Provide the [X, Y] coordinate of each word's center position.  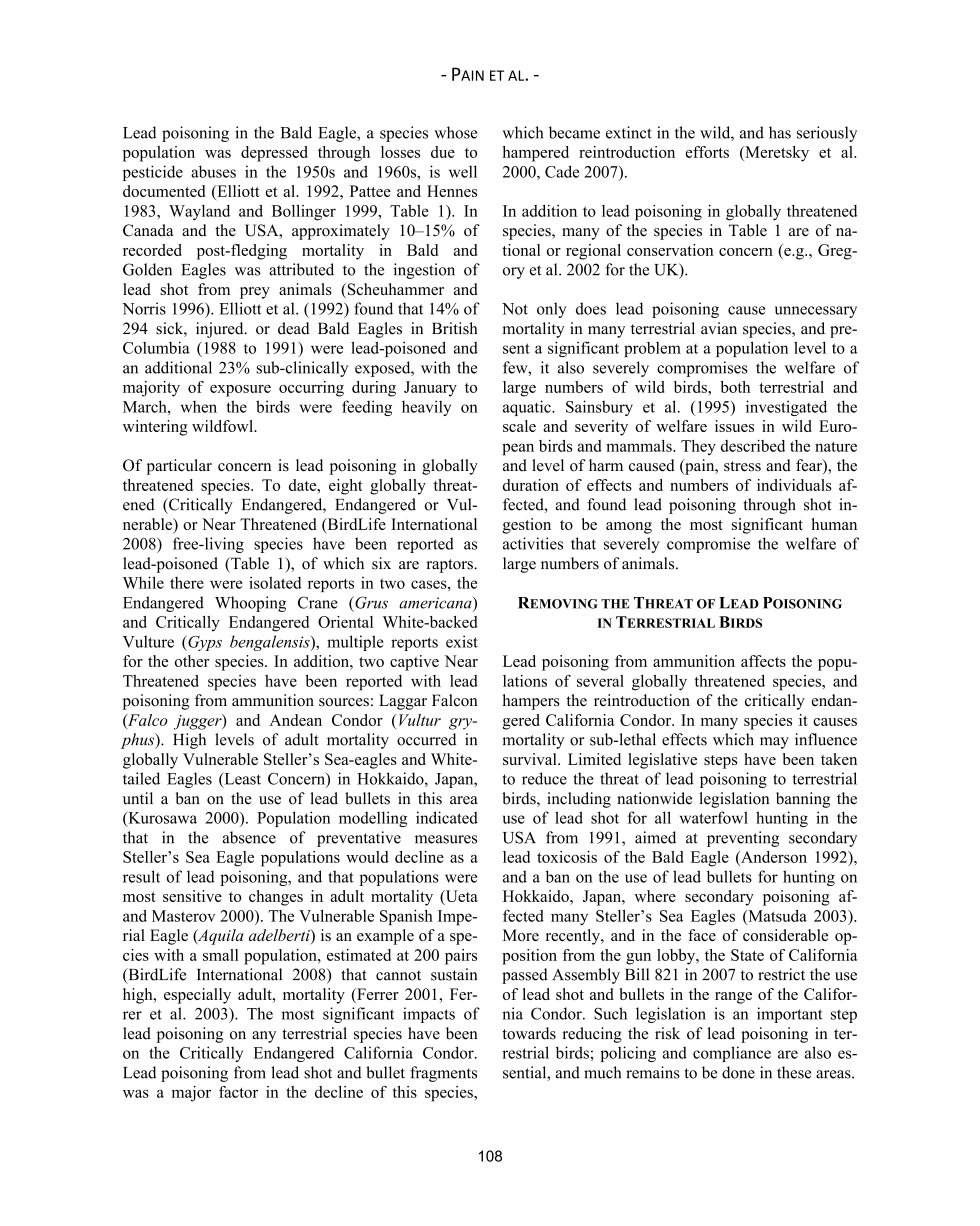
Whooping [250, 604]
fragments [443, 1074]
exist [462, 641]
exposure [240, 391]
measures [446, 839]
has [780, 132]
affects [763, 661]
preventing [743, 839]
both [735, 387]
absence [249, 837]
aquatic [528, 408]
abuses [213, 171]
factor [238, 1092]
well [463, 171]
